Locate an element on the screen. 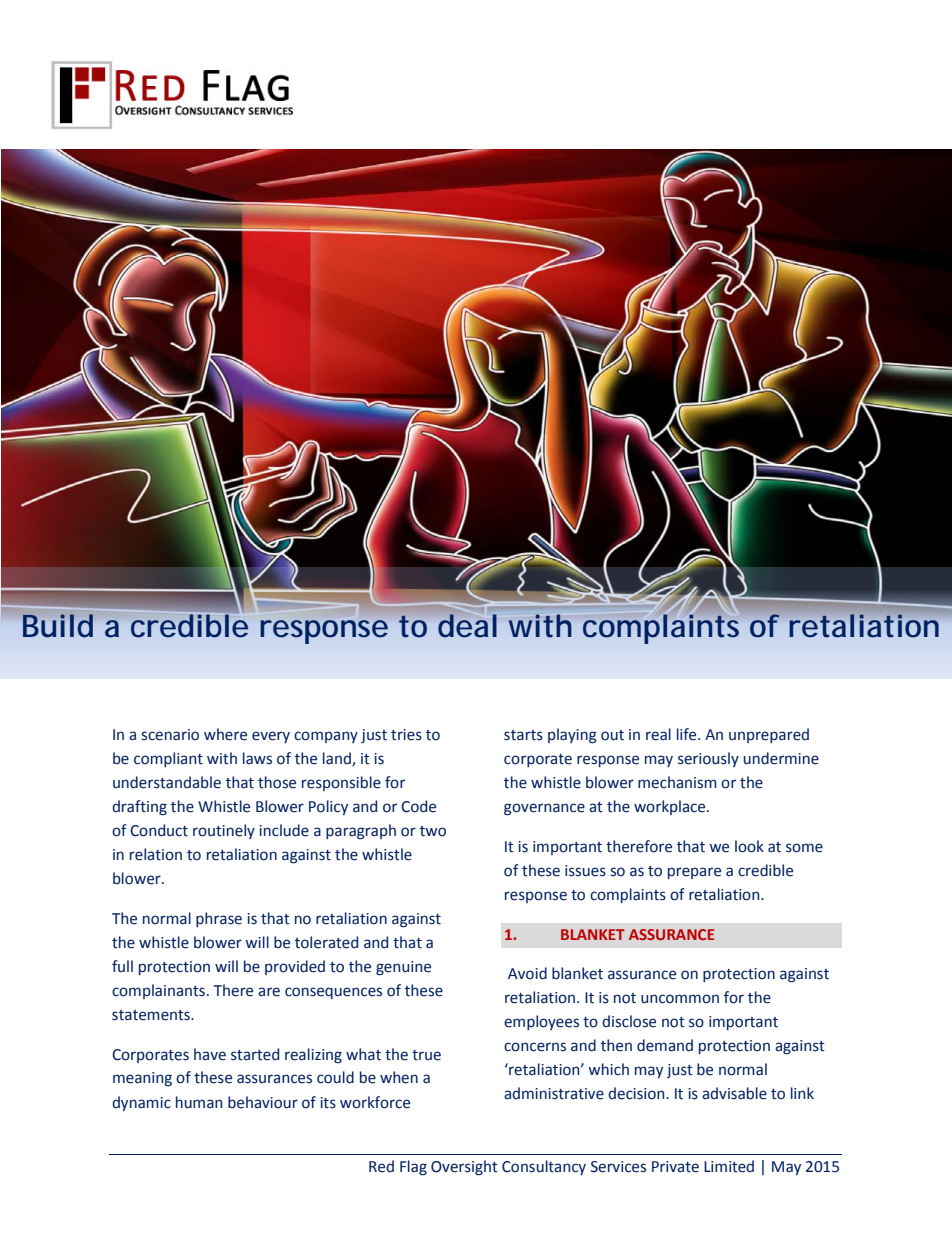 The width and height of the screenshot is (952, 1233). tolerated is located at coordinates (326, 942).
